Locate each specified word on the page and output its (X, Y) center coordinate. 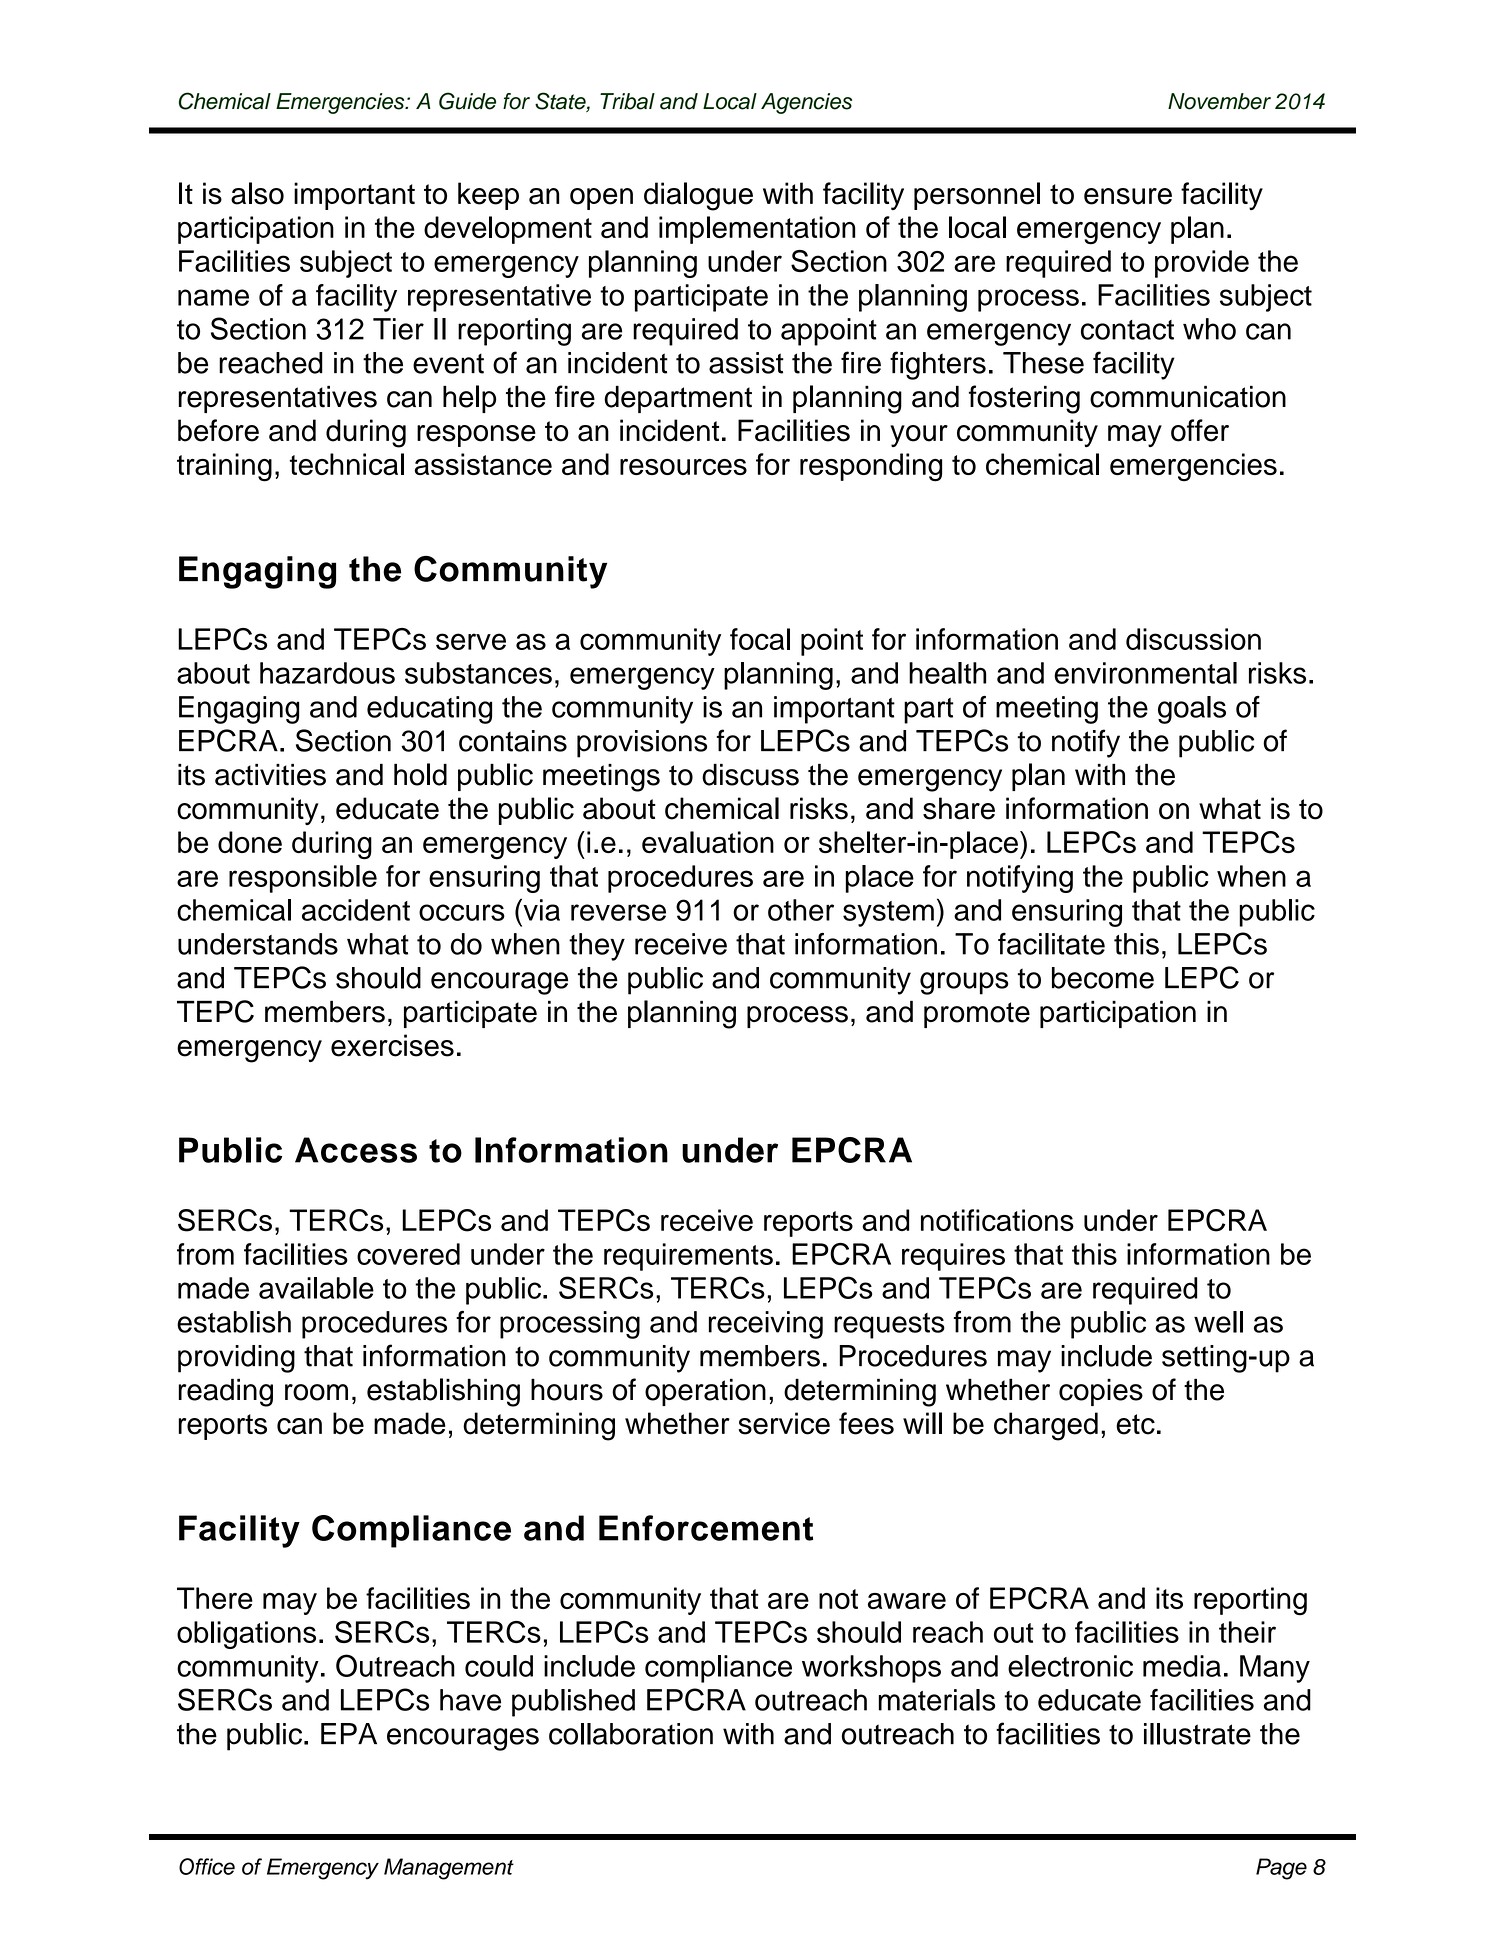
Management (449, 1869)
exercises (392, 1045)
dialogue (698, 196)
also (257, 193)
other (801, 910)
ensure (1128, 196)
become (1103, 978)
